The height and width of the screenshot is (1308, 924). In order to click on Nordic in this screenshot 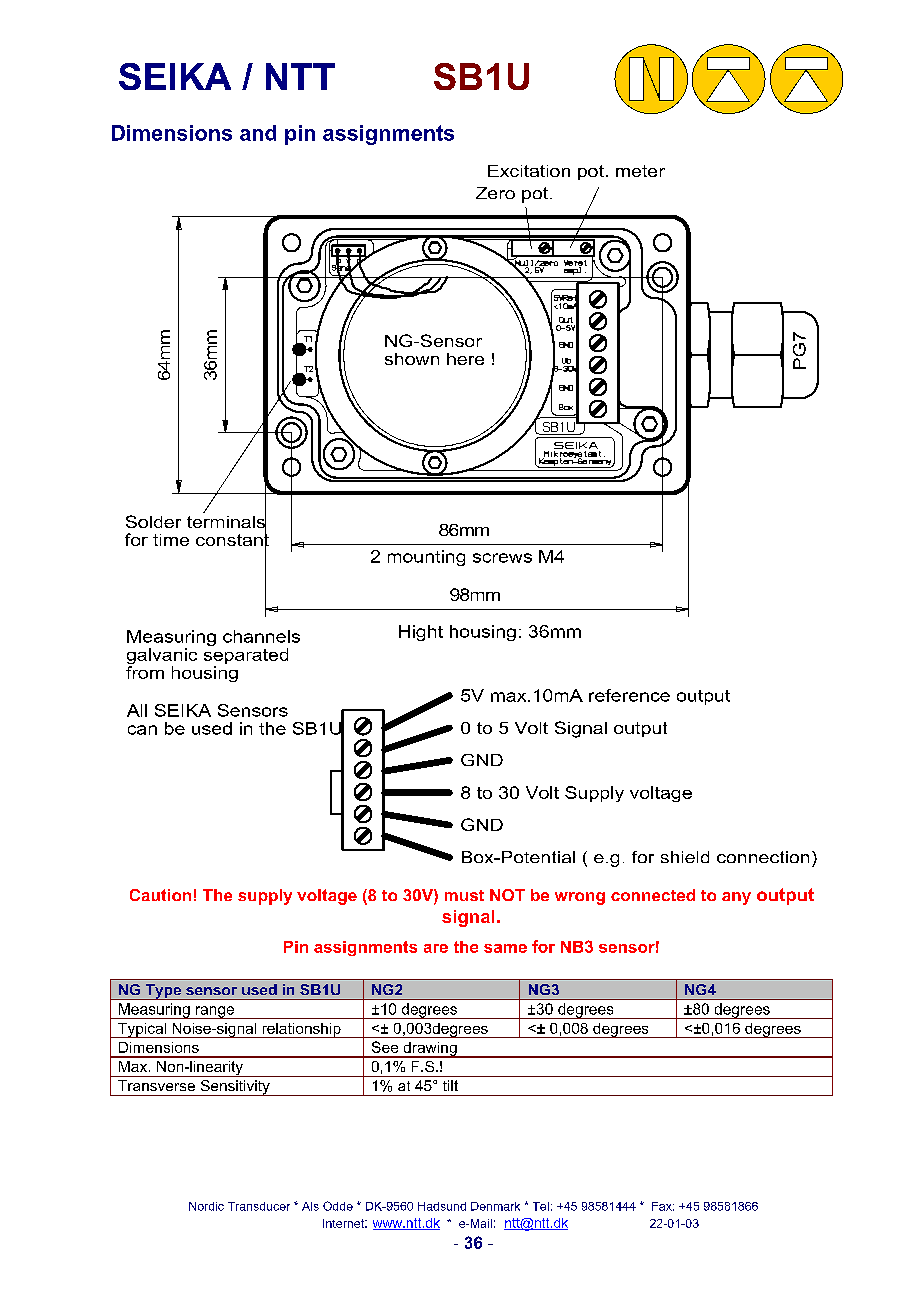, I will do `click(206, 1206)`.
